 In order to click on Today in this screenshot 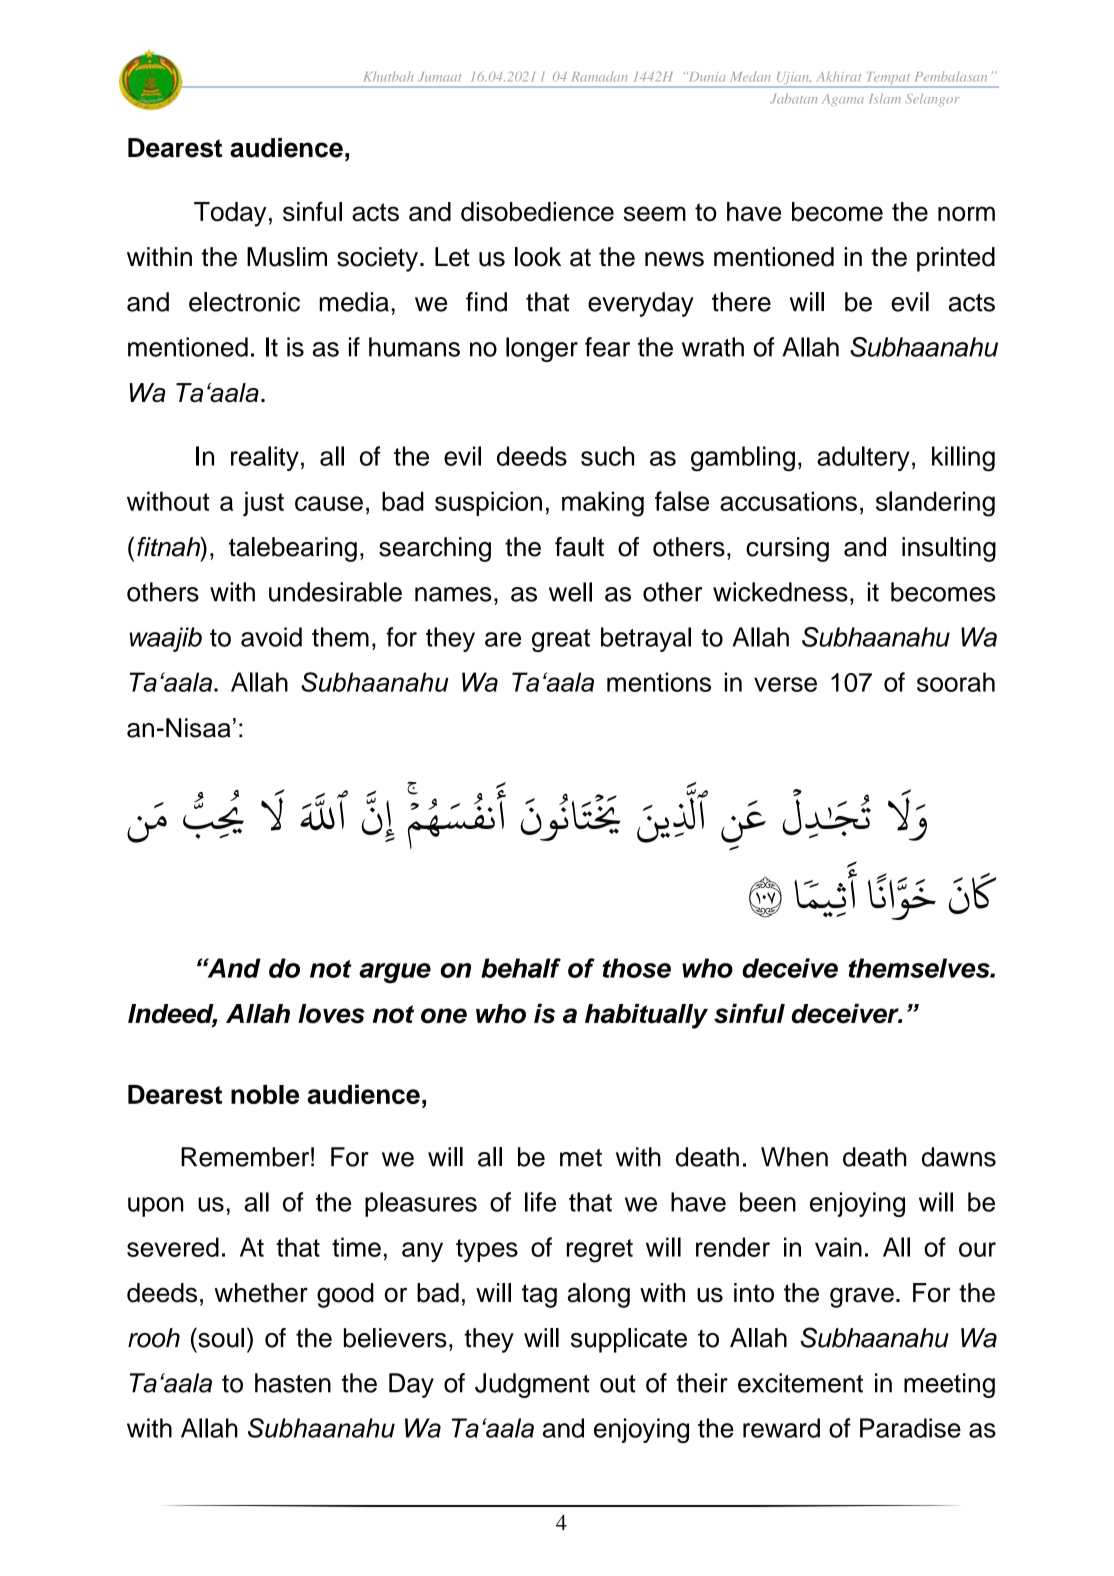, I will do `click(230, 214)`.
